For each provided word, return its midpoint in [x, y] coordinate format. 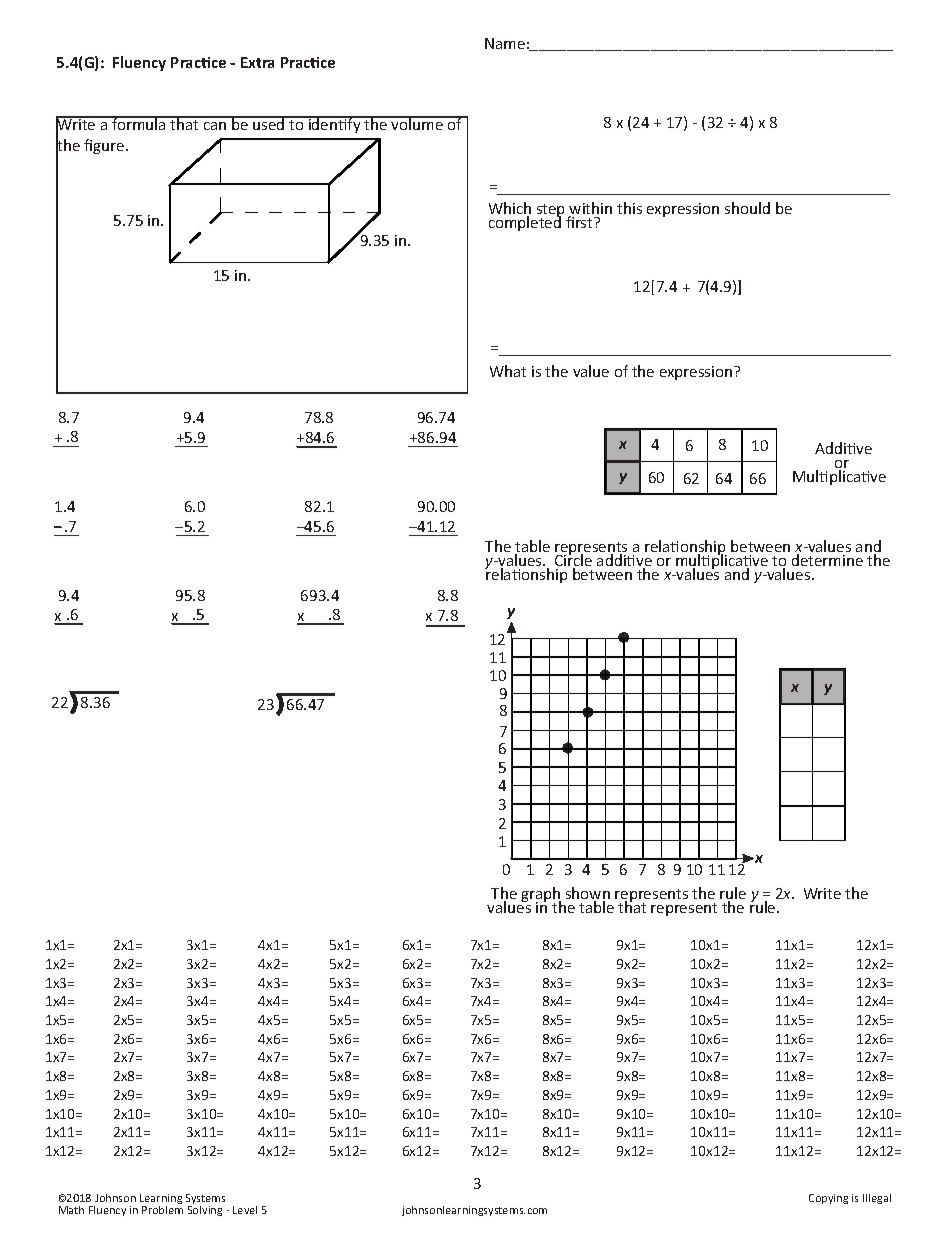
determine [827, 560]
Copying [828, 1199]
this [629, 208]
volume [417, 123]
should [747, 208]
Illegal [877, 1199]
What [508, 371]
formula [139, 123]
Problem [162, 1210]
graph [541, 896]
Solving [205, 1211]
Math [71, 1210]
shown [588, 895]
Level [245, 1210]
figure [105, 146]
